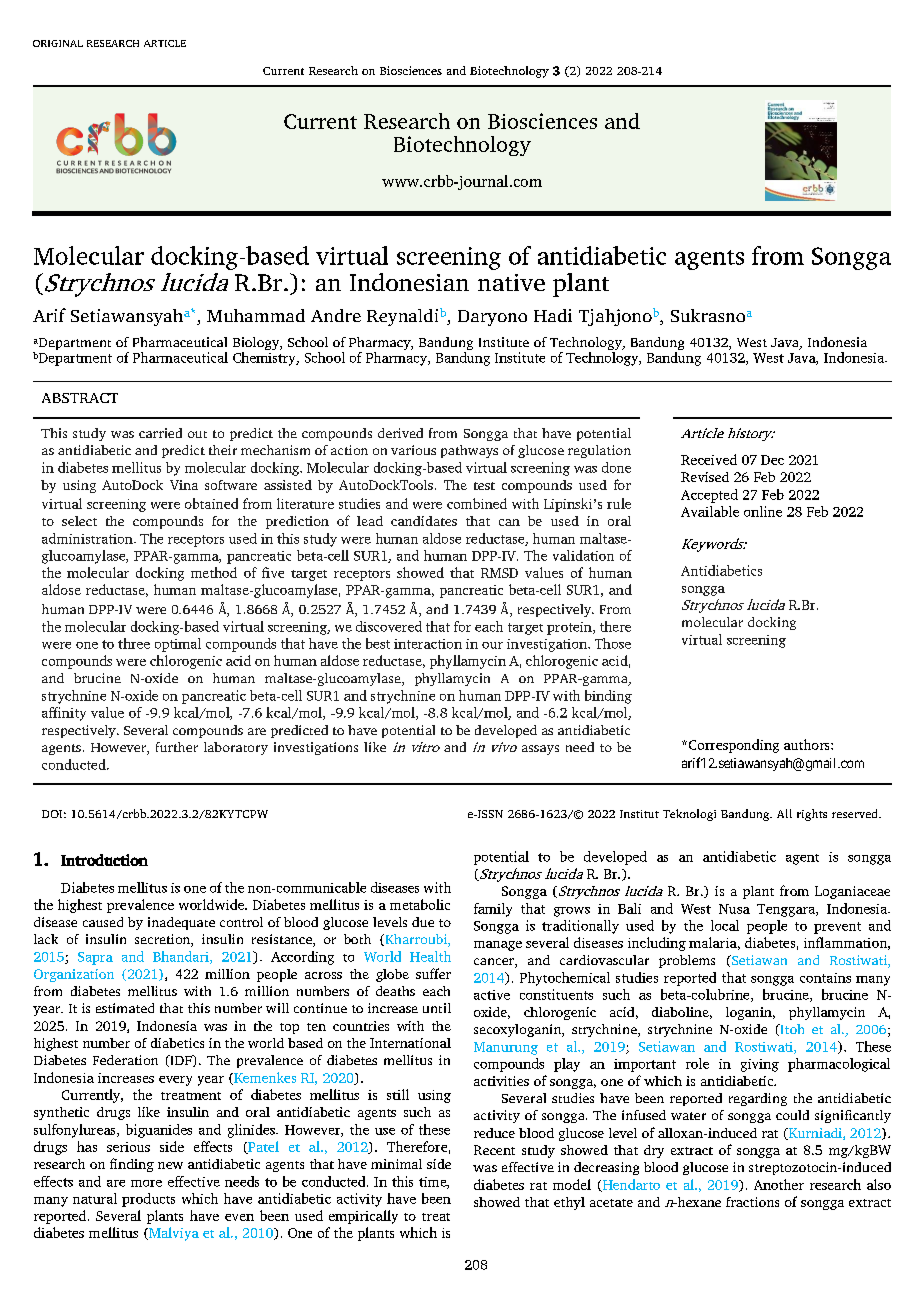  Describe the element at coordinates (553, 315) in the page. I see `Hadi` at that location.
